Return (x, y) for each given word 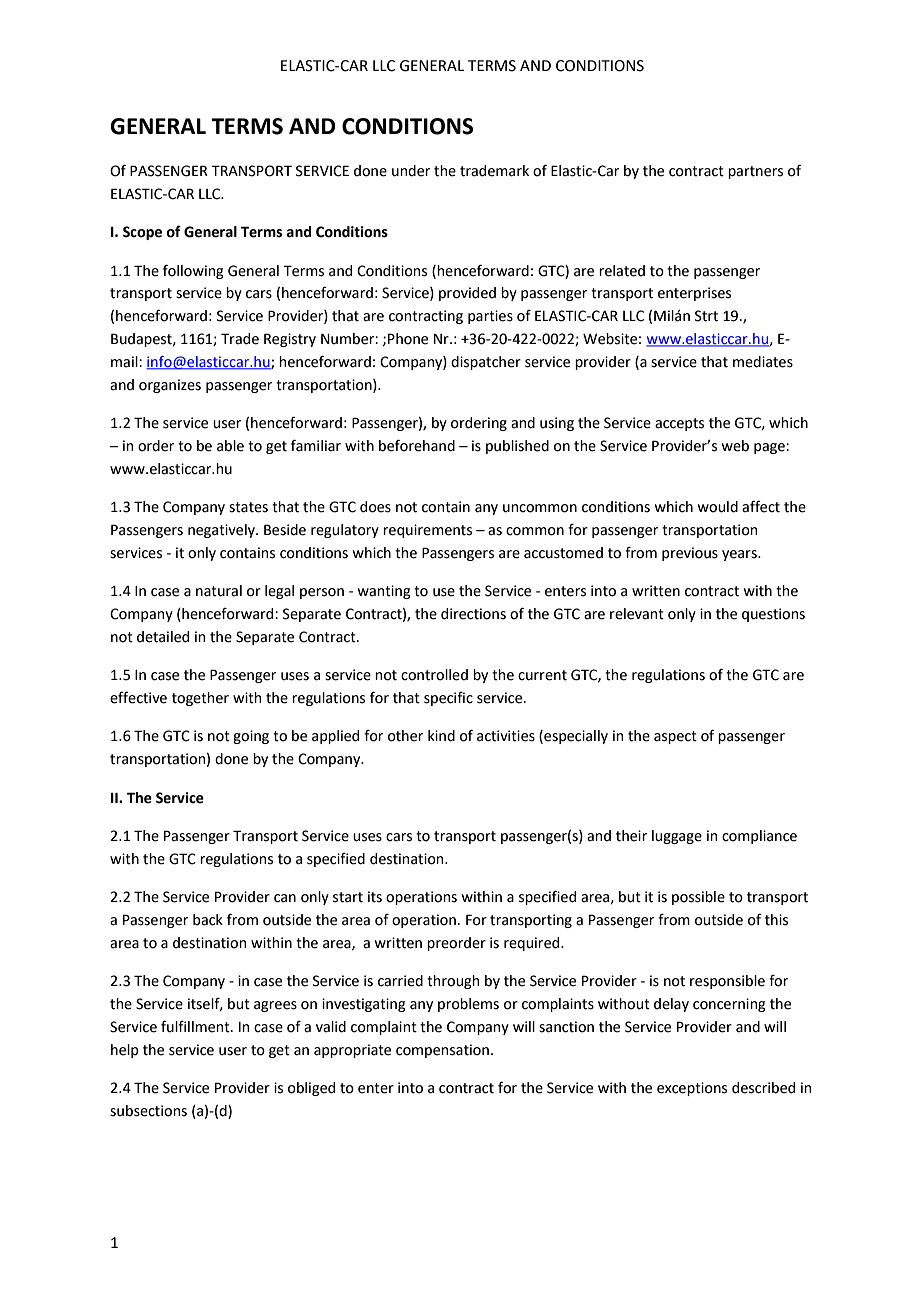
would (718, 507)
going (251, 737)
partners (755, 172)
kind (441, 736)
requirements (427, 531)
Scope (142, 233)
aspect (675, 737)
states (248, 507)
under (411, 171)
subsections (148, 1111)
